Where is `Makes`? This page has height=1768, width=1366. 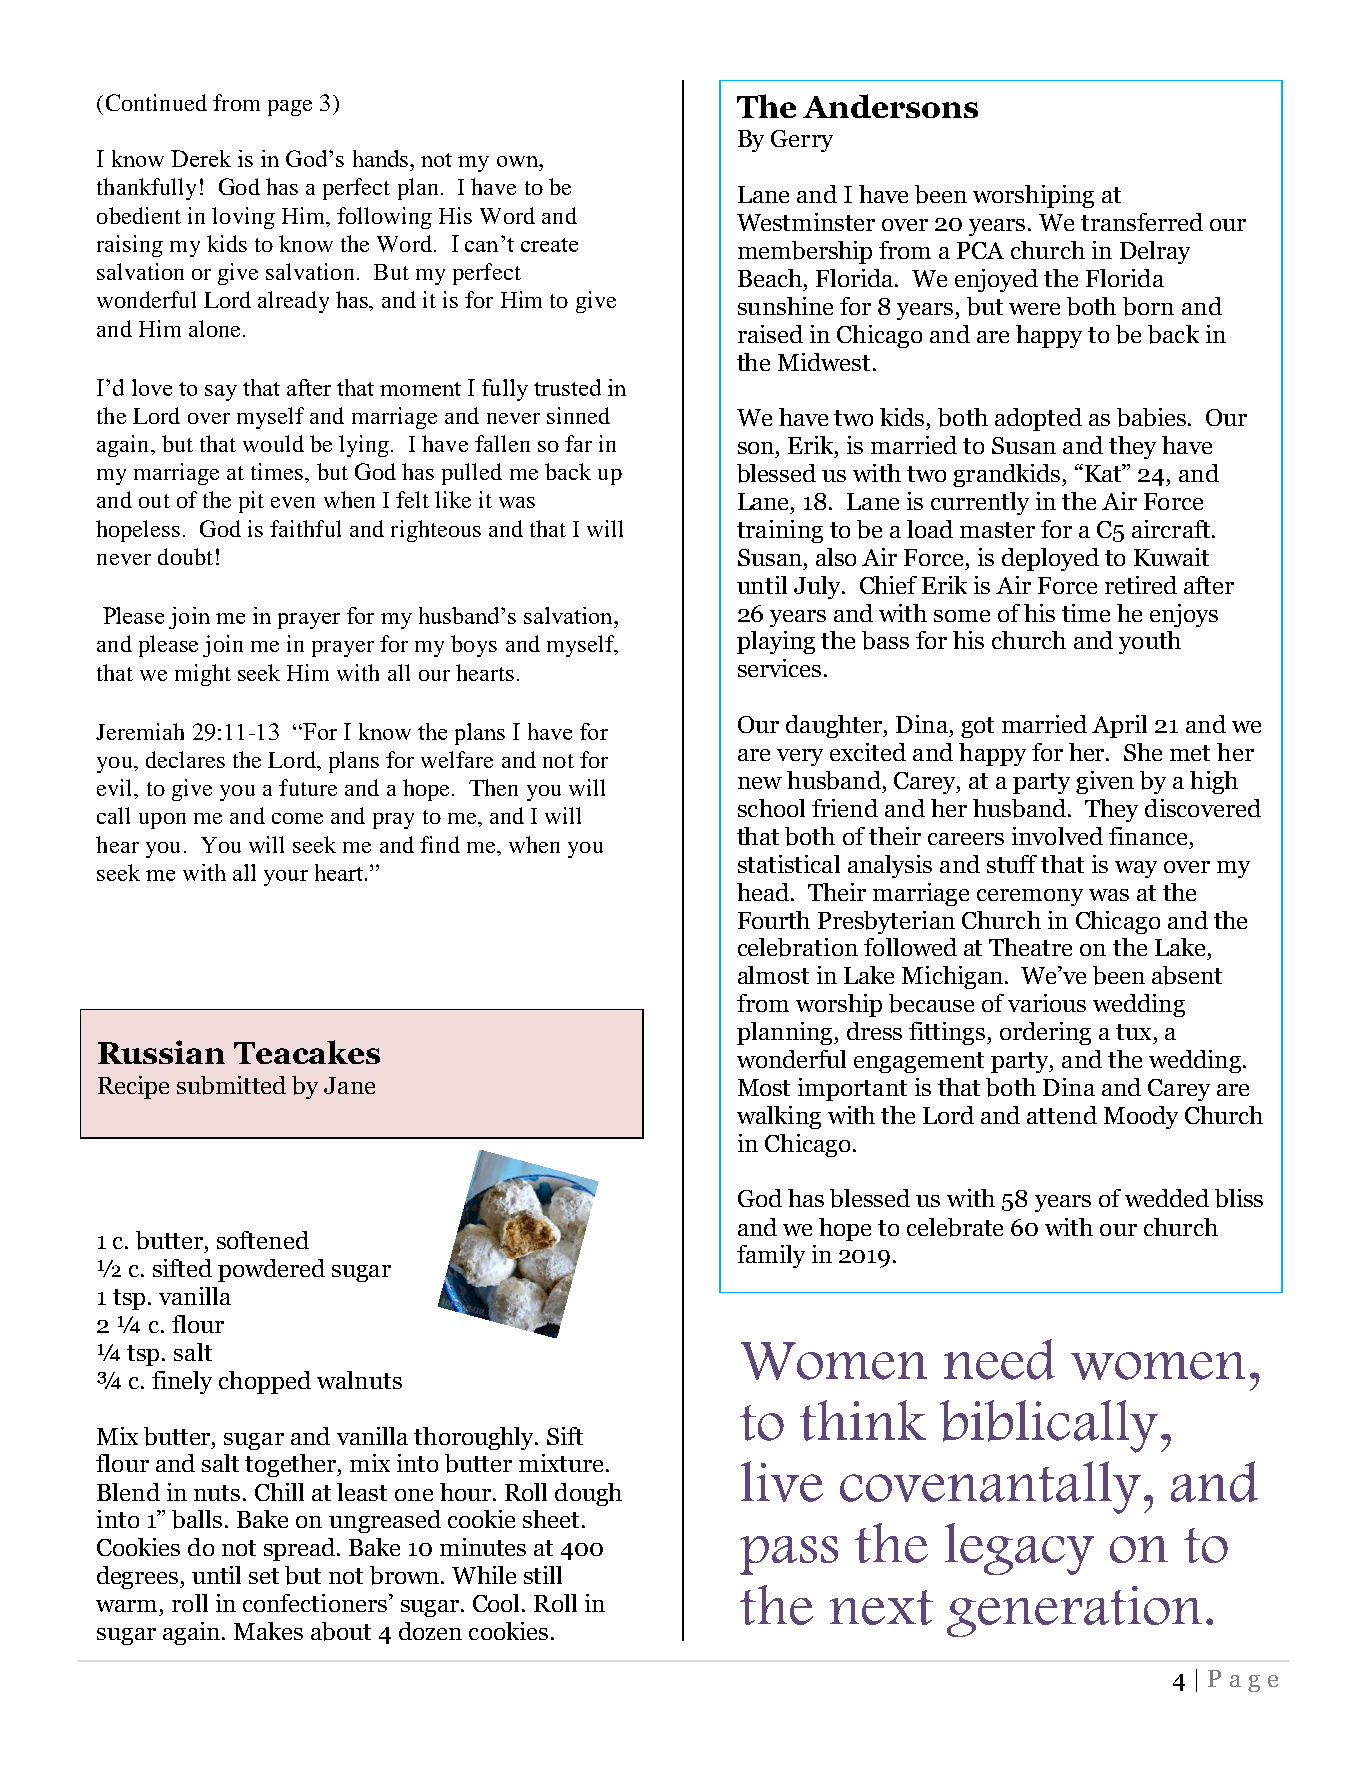
Makes is located at coordinates (268, 1631).
